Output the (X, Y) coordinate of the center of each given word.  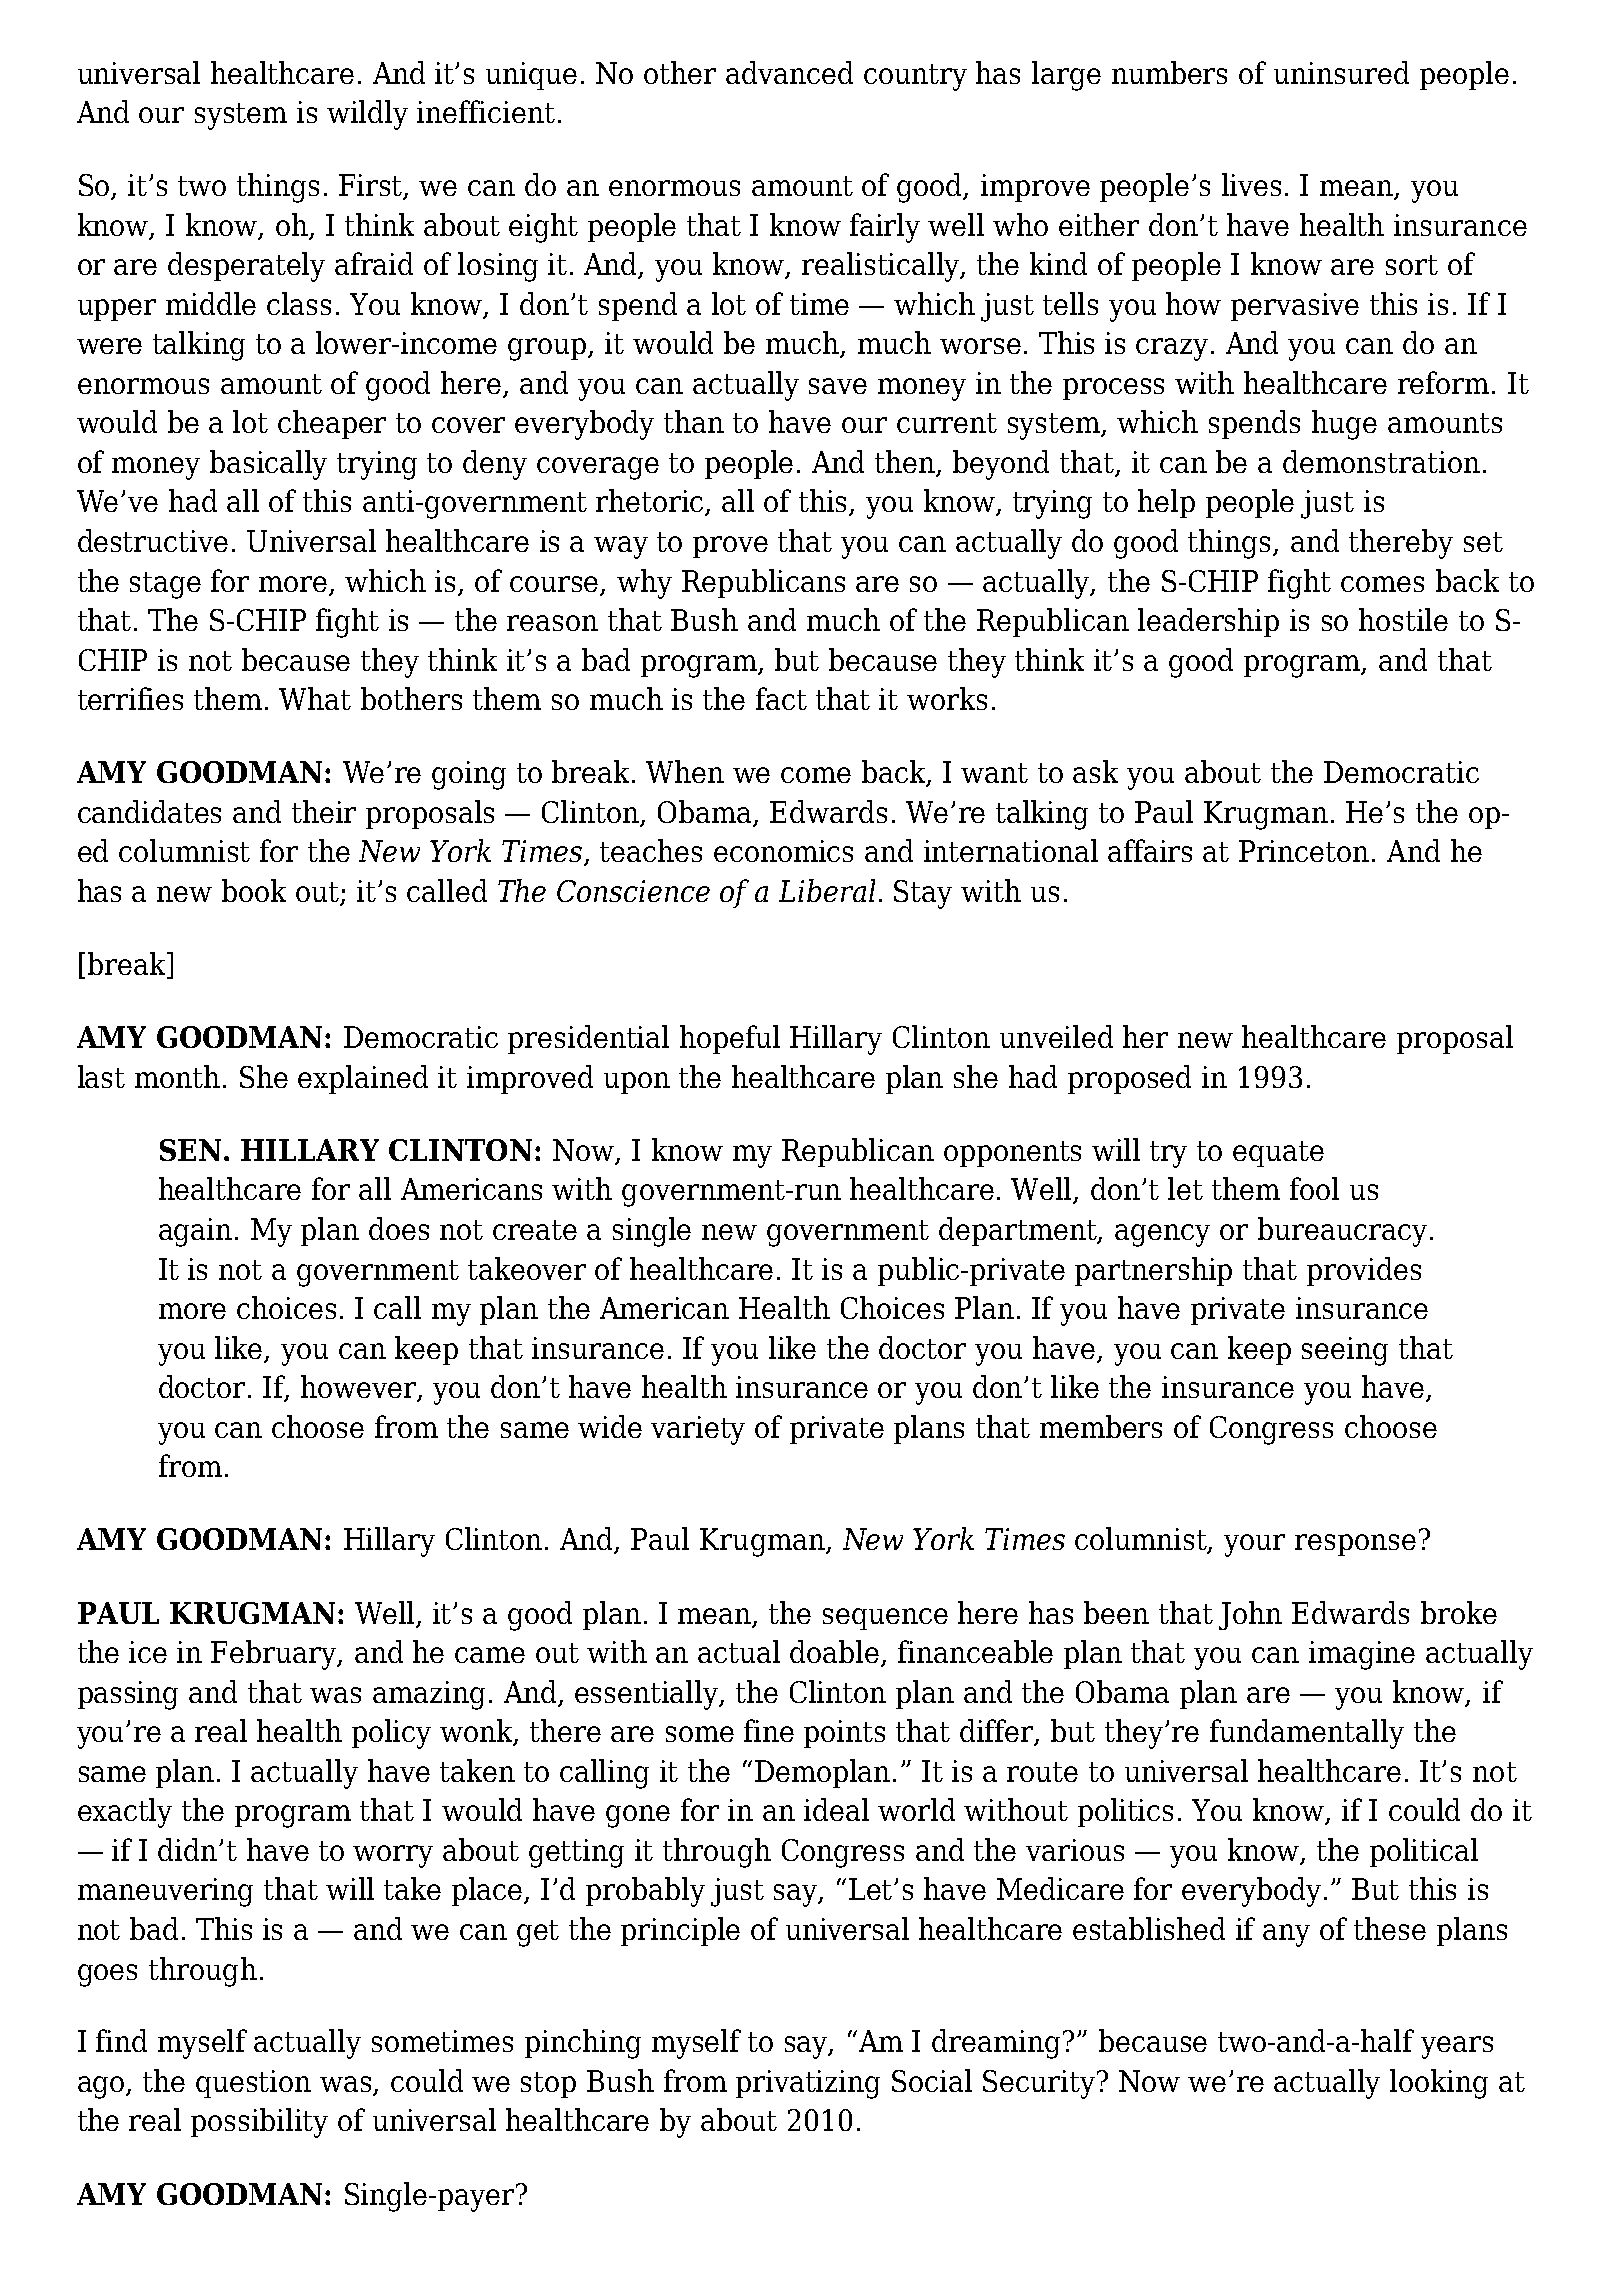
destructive (153, 540)
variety (698, 1430)
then (906, 463)
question (253, 2084)
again (195, 1232)
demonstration (1381, 461)
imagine (1362, 1655)
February (275, 1655)
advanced (789, 72)
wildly (367, 115)
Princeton (1304, 851)
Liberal (827, 890)
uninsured (1341, 72)
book (254, 890)
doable (836, 1653)
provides (1364, 1271)
